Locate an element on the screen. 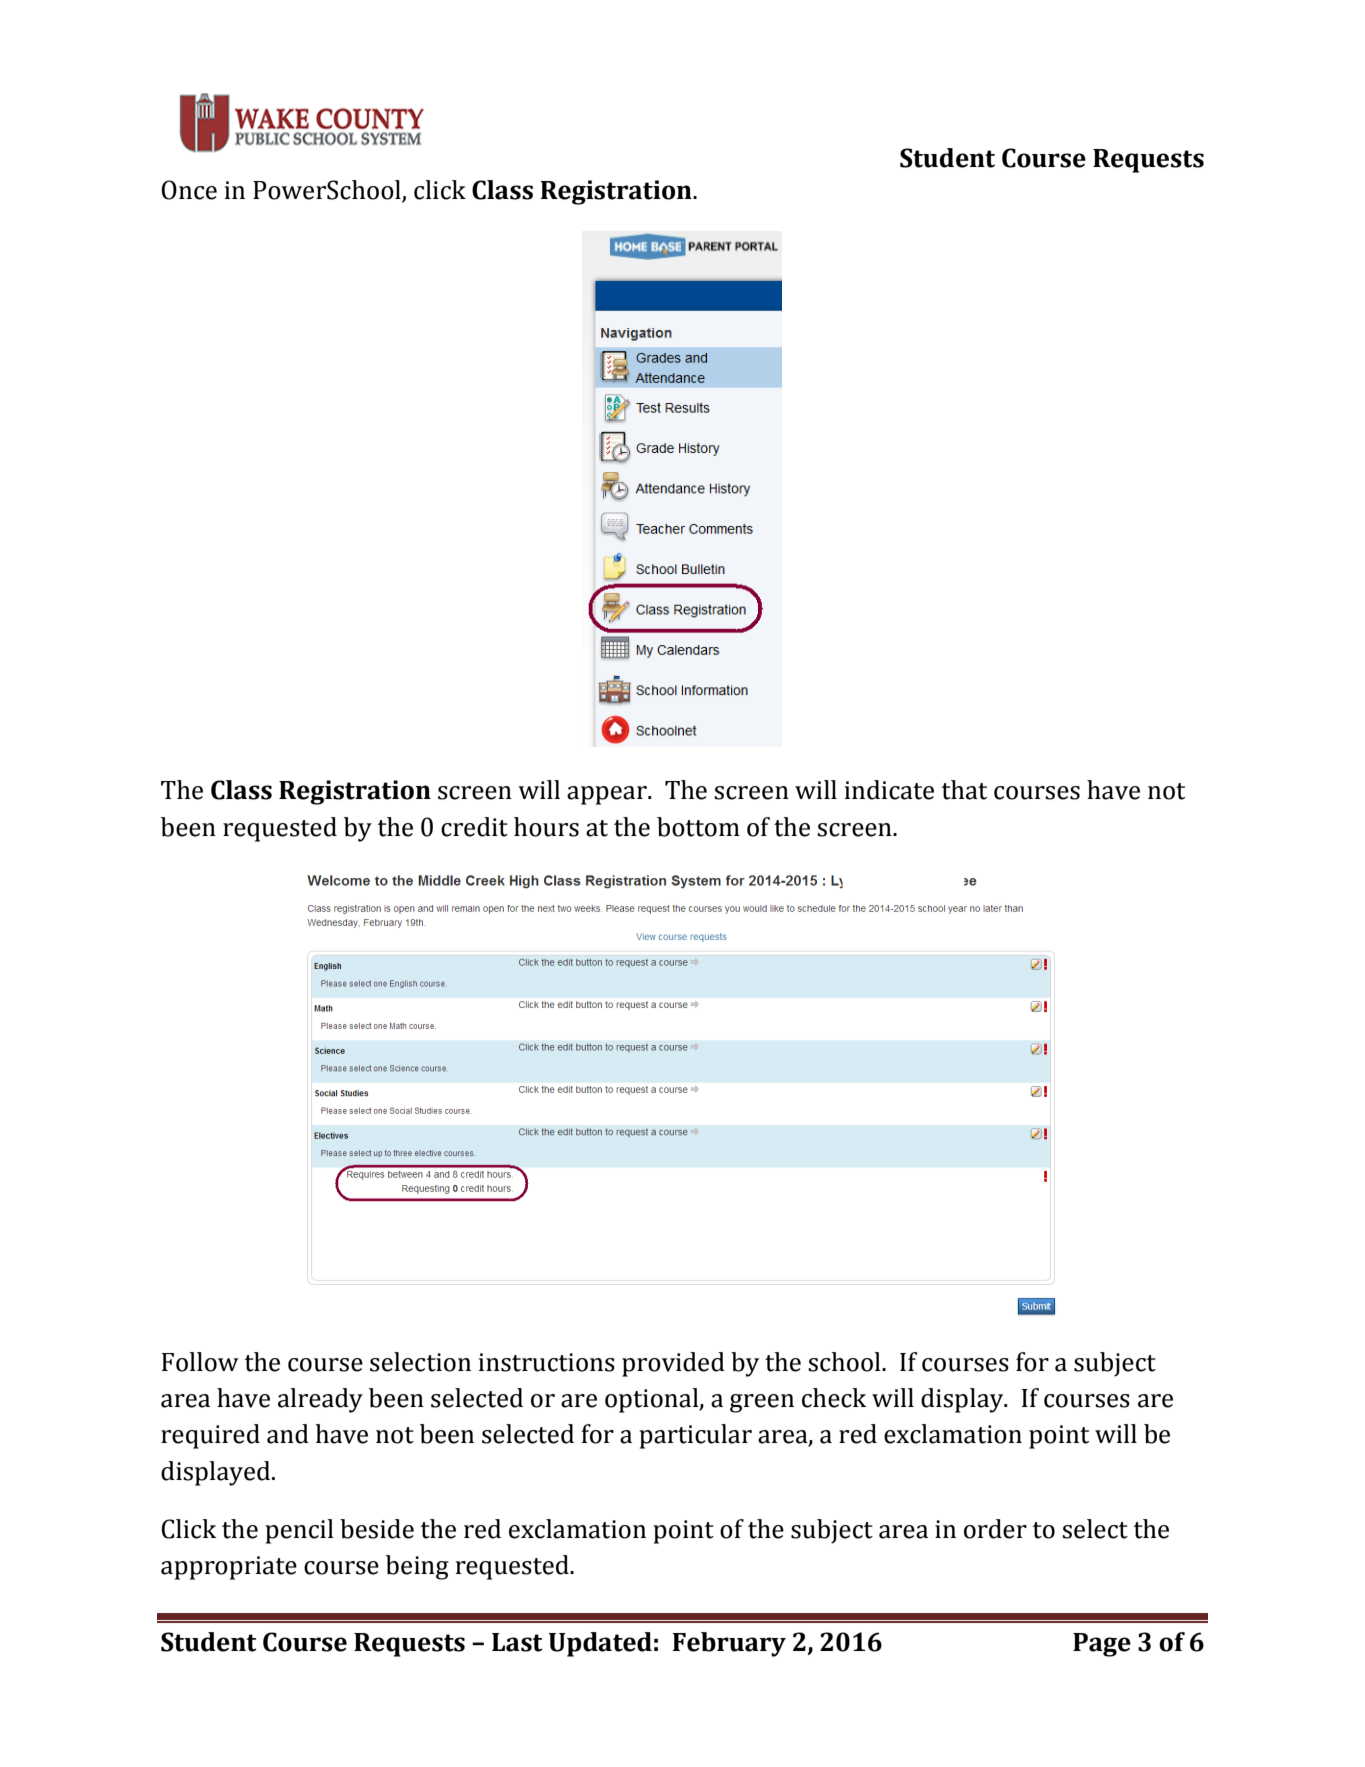 This screenshot has height=1767, width=1365. bottom is located at coordinates (698, 827).
